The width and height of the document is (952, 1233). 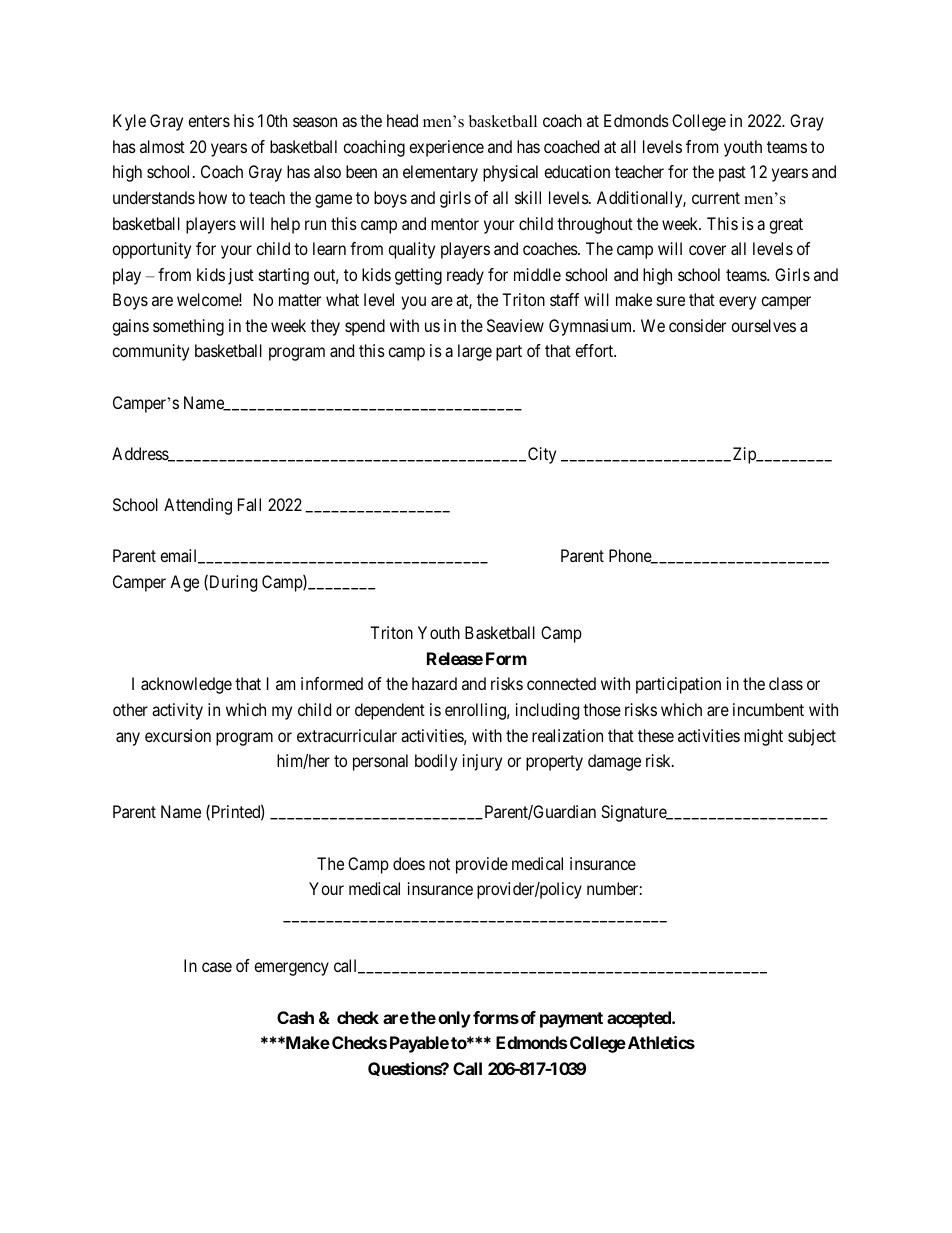 I want to click on might, so click(x=763, y=737).
